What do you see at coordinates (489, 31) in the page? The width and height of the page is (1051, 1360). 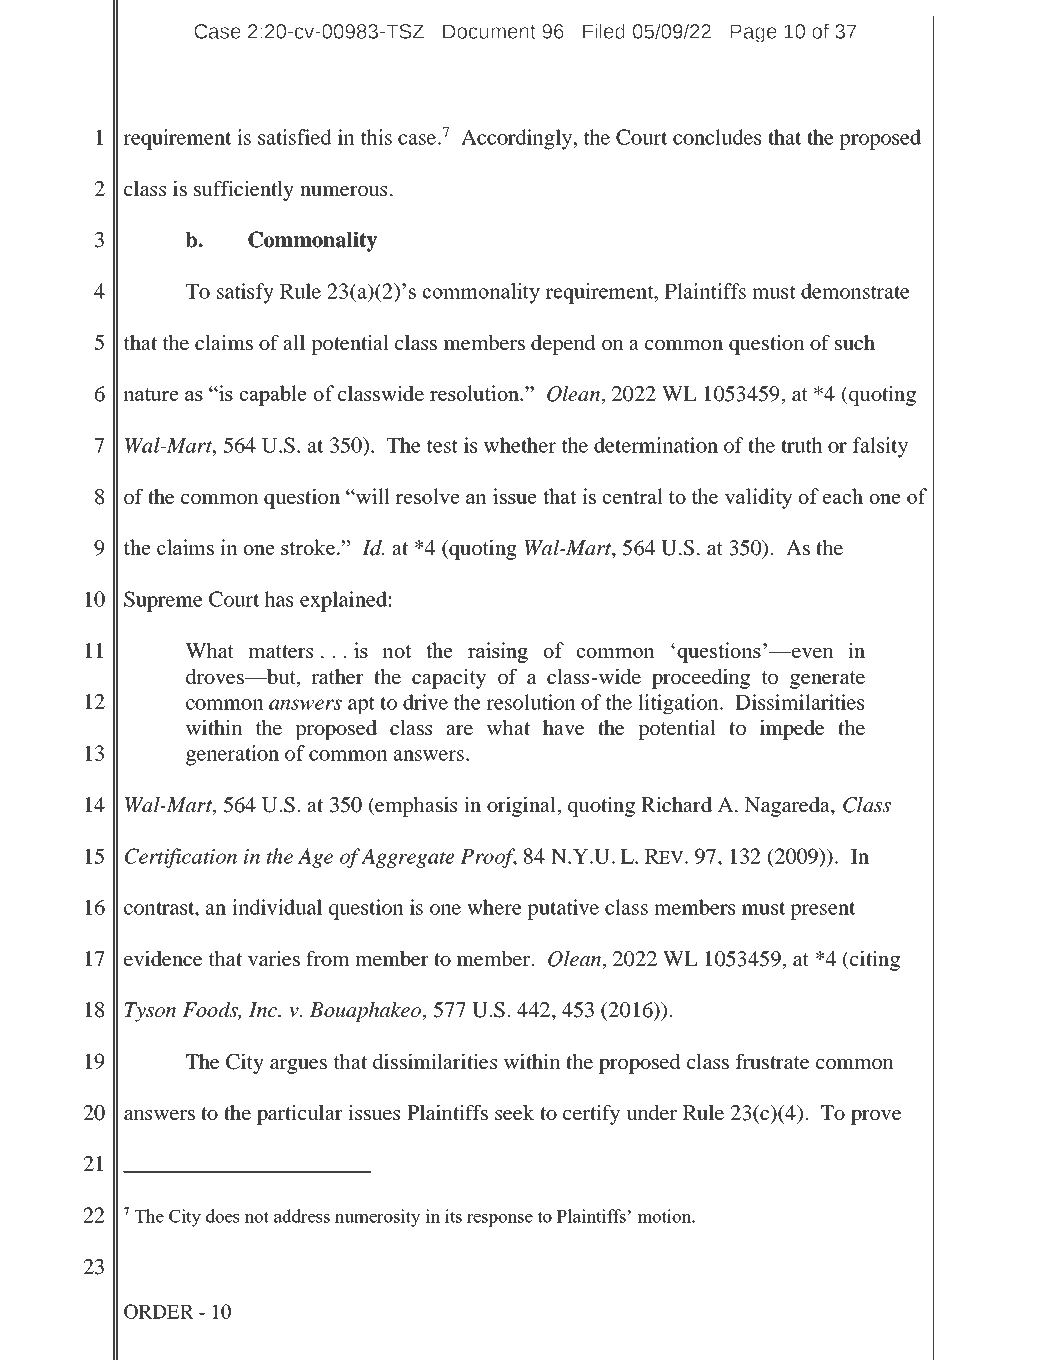 I see `Document` at bounding box center [489, 31].
